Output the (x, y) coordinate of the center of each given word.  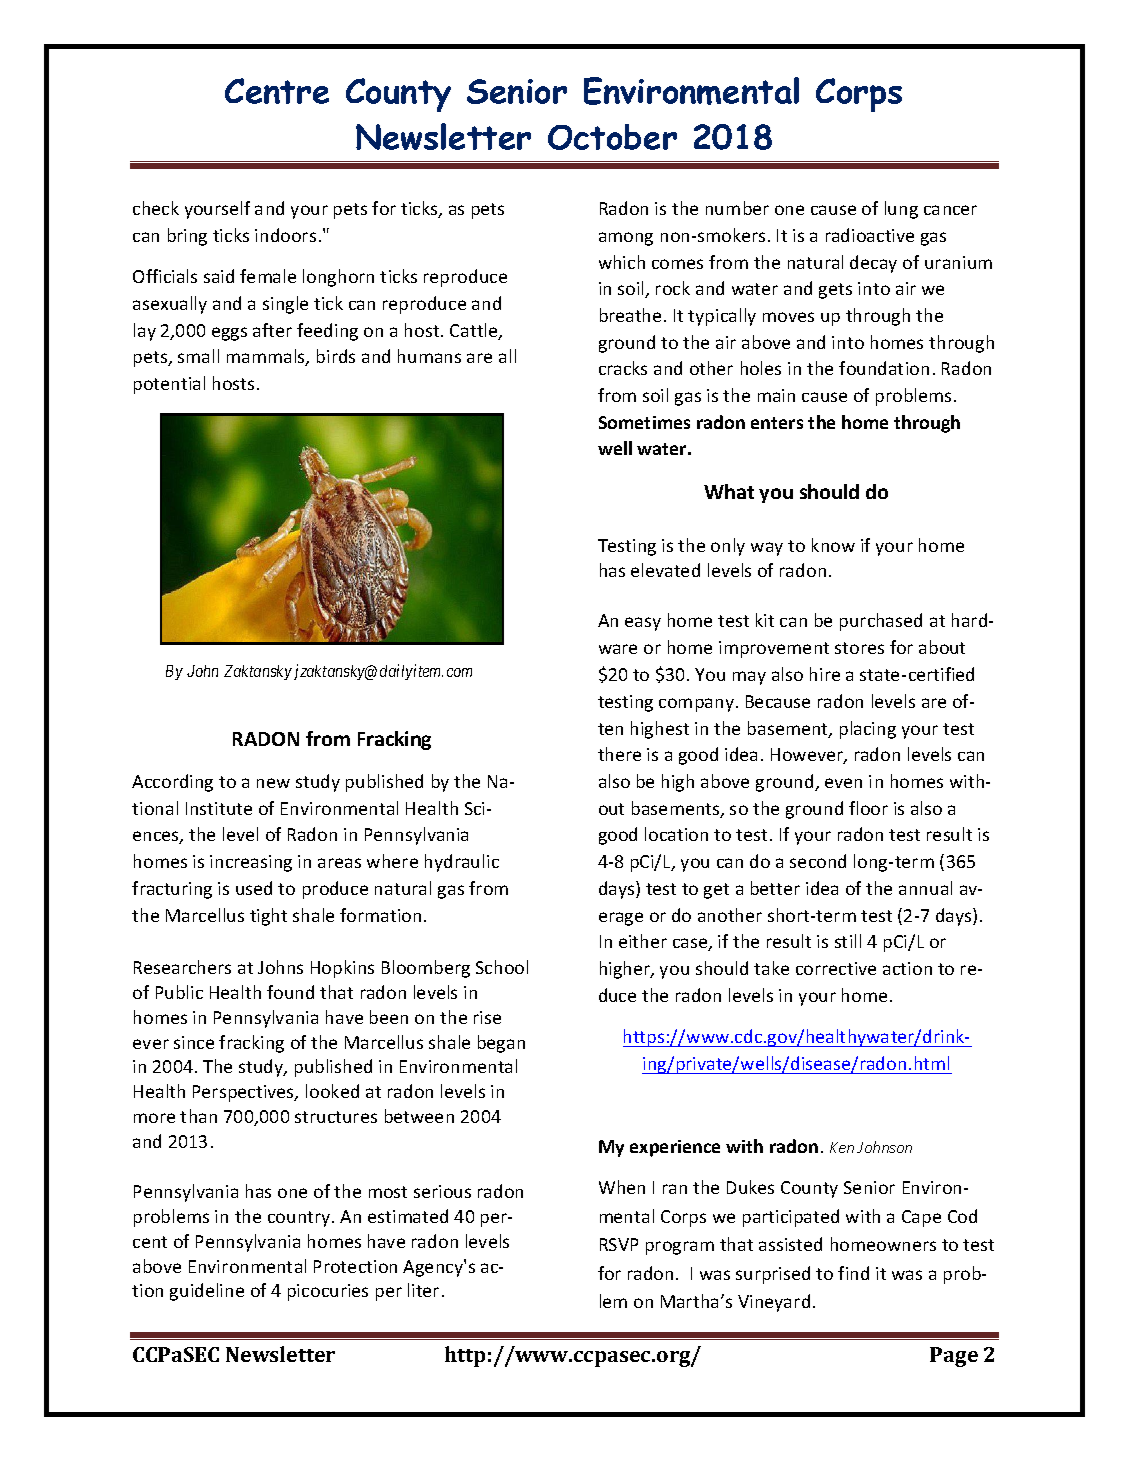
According (172, 783)
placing (868, 730)
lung (901, 210)
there (619, 754)
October (612, 137)
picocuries (328, 1292)
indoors (285, 235)
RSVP (619, 1244)
